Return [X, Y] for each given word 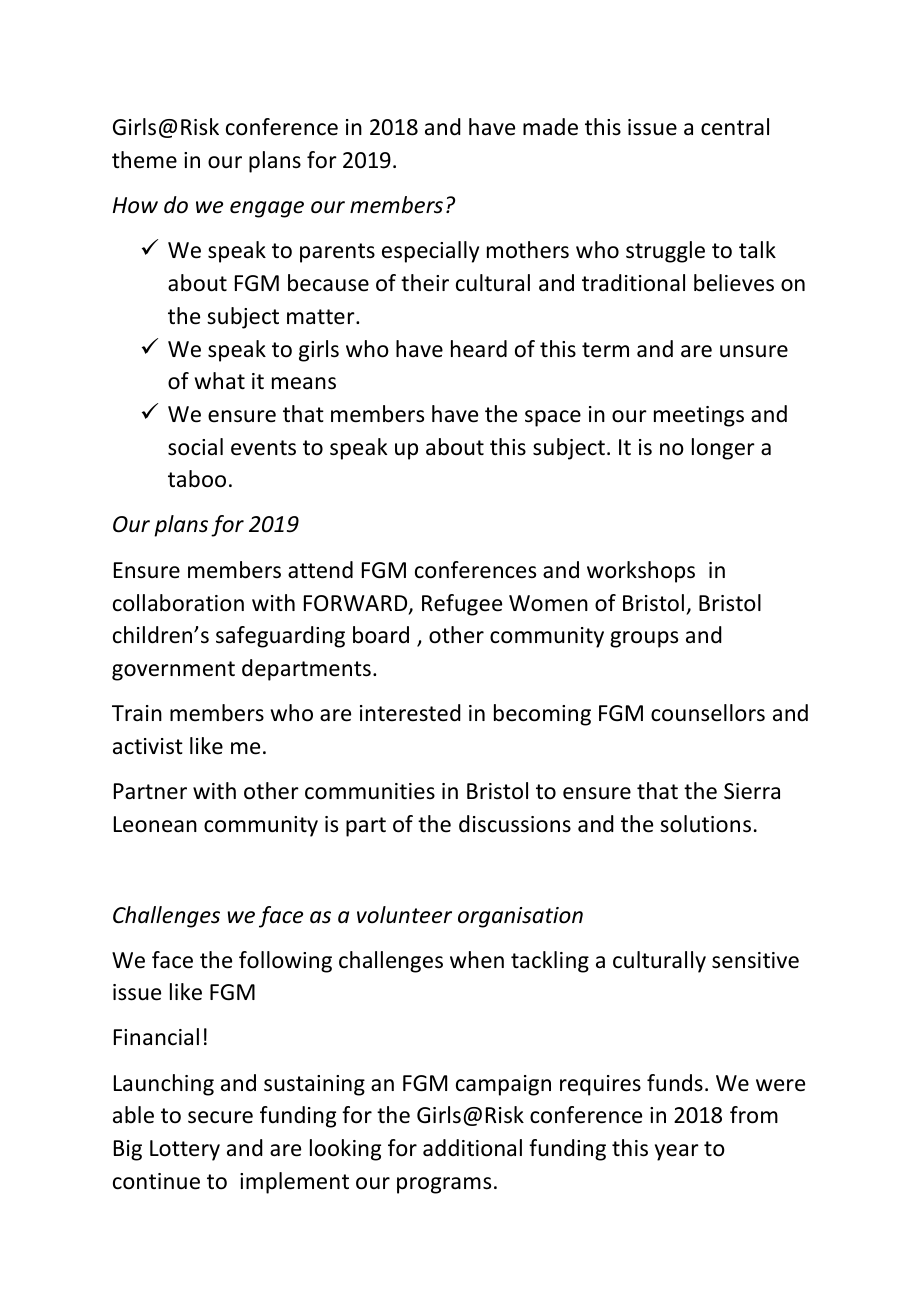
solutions [705, 824]
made [550, 127]
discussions [515, 824]
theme [144, 160]
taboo [197, 479]
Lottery [185, 1150]
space [553, 418]
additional [472, 1148]
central [735, 127]
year [677, 1152]
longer [723, 449]
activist [148, 746]
